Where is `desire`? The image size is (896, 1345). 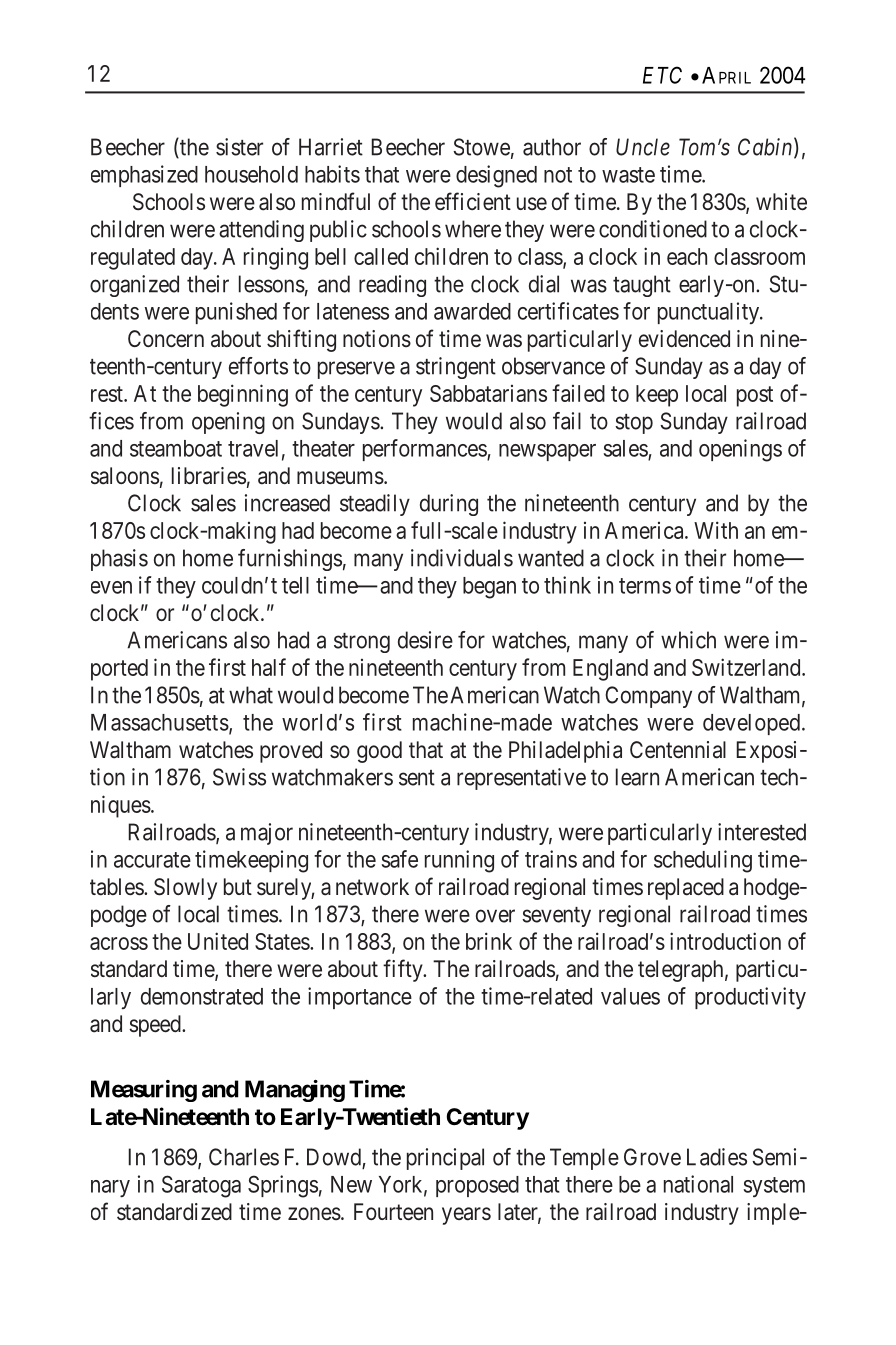
desire is located at coordinates (425, 640).
